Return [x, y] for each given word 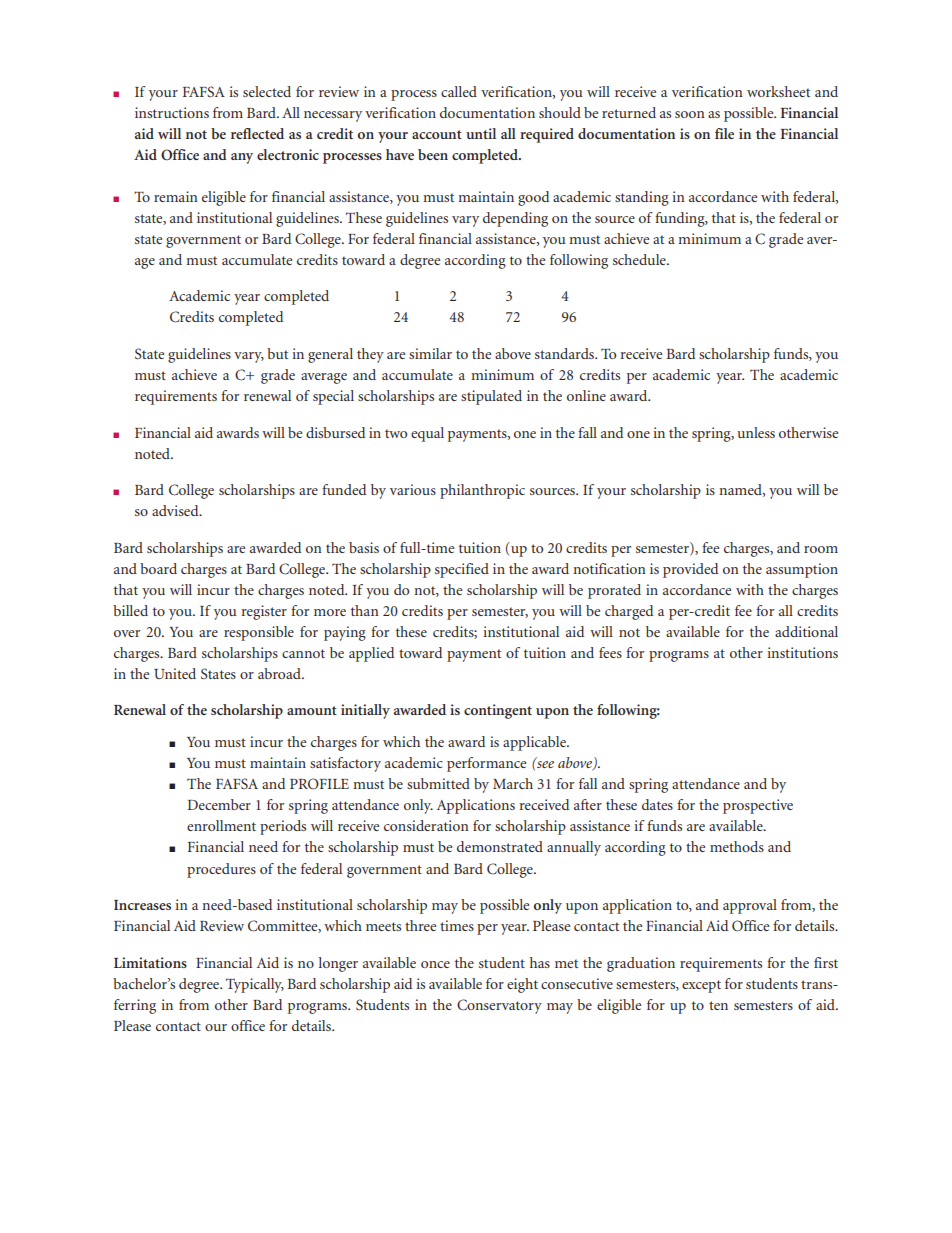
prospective [758, 806]
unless [756, 432]
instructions [172, 112]
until [481, 133]
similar [430, 353]
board [158, 568]
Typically [255, 985]
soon [690, 114]
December [219, 804]
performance [486, 764]
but [277, 353]
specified [462, 570]
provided [690, 570]
